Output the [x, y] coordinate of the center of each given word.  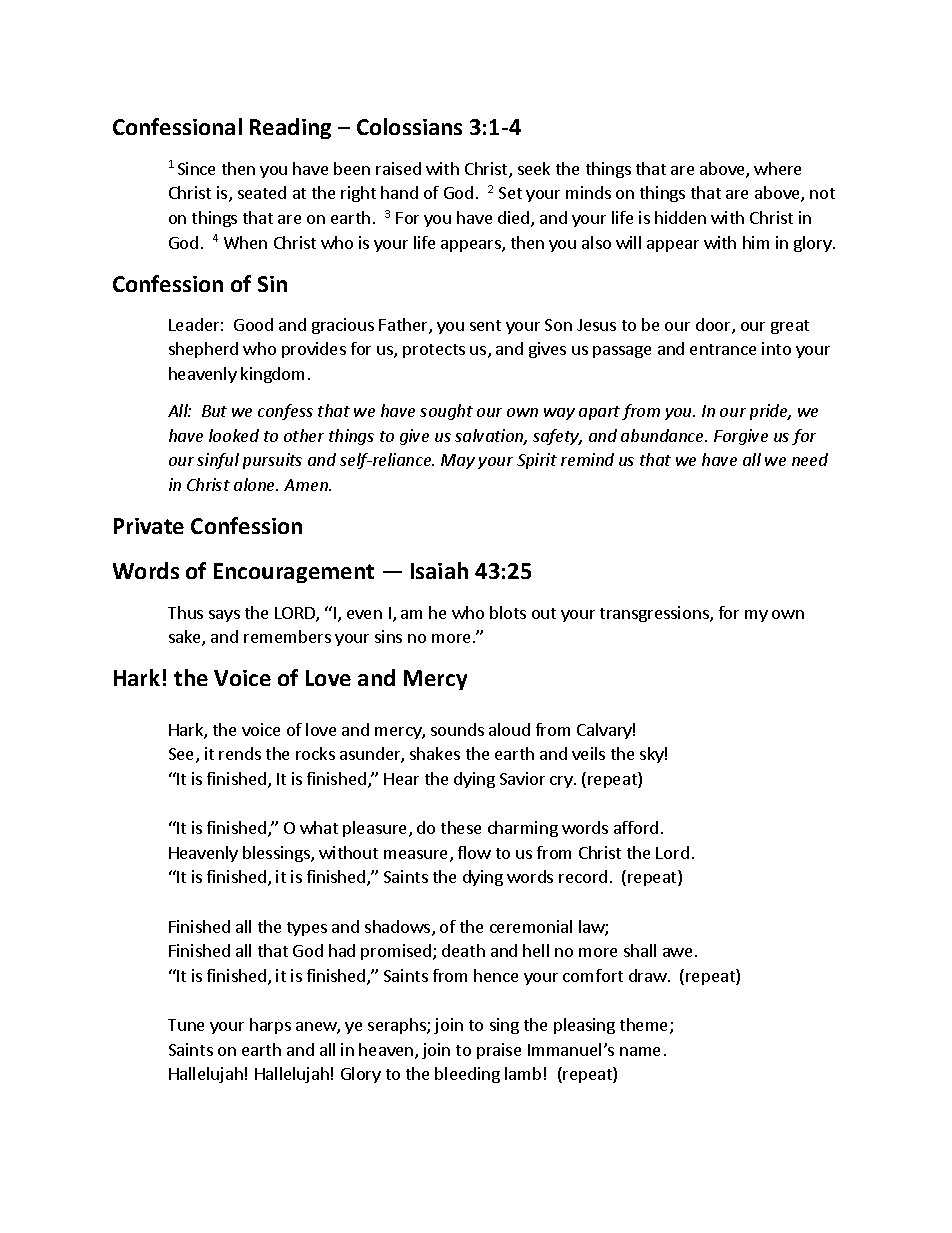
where [777, 168]
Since [196, 168]
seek [534, 168]
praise [499, 1051]
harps [270, 1026]
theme [645, 1026]
